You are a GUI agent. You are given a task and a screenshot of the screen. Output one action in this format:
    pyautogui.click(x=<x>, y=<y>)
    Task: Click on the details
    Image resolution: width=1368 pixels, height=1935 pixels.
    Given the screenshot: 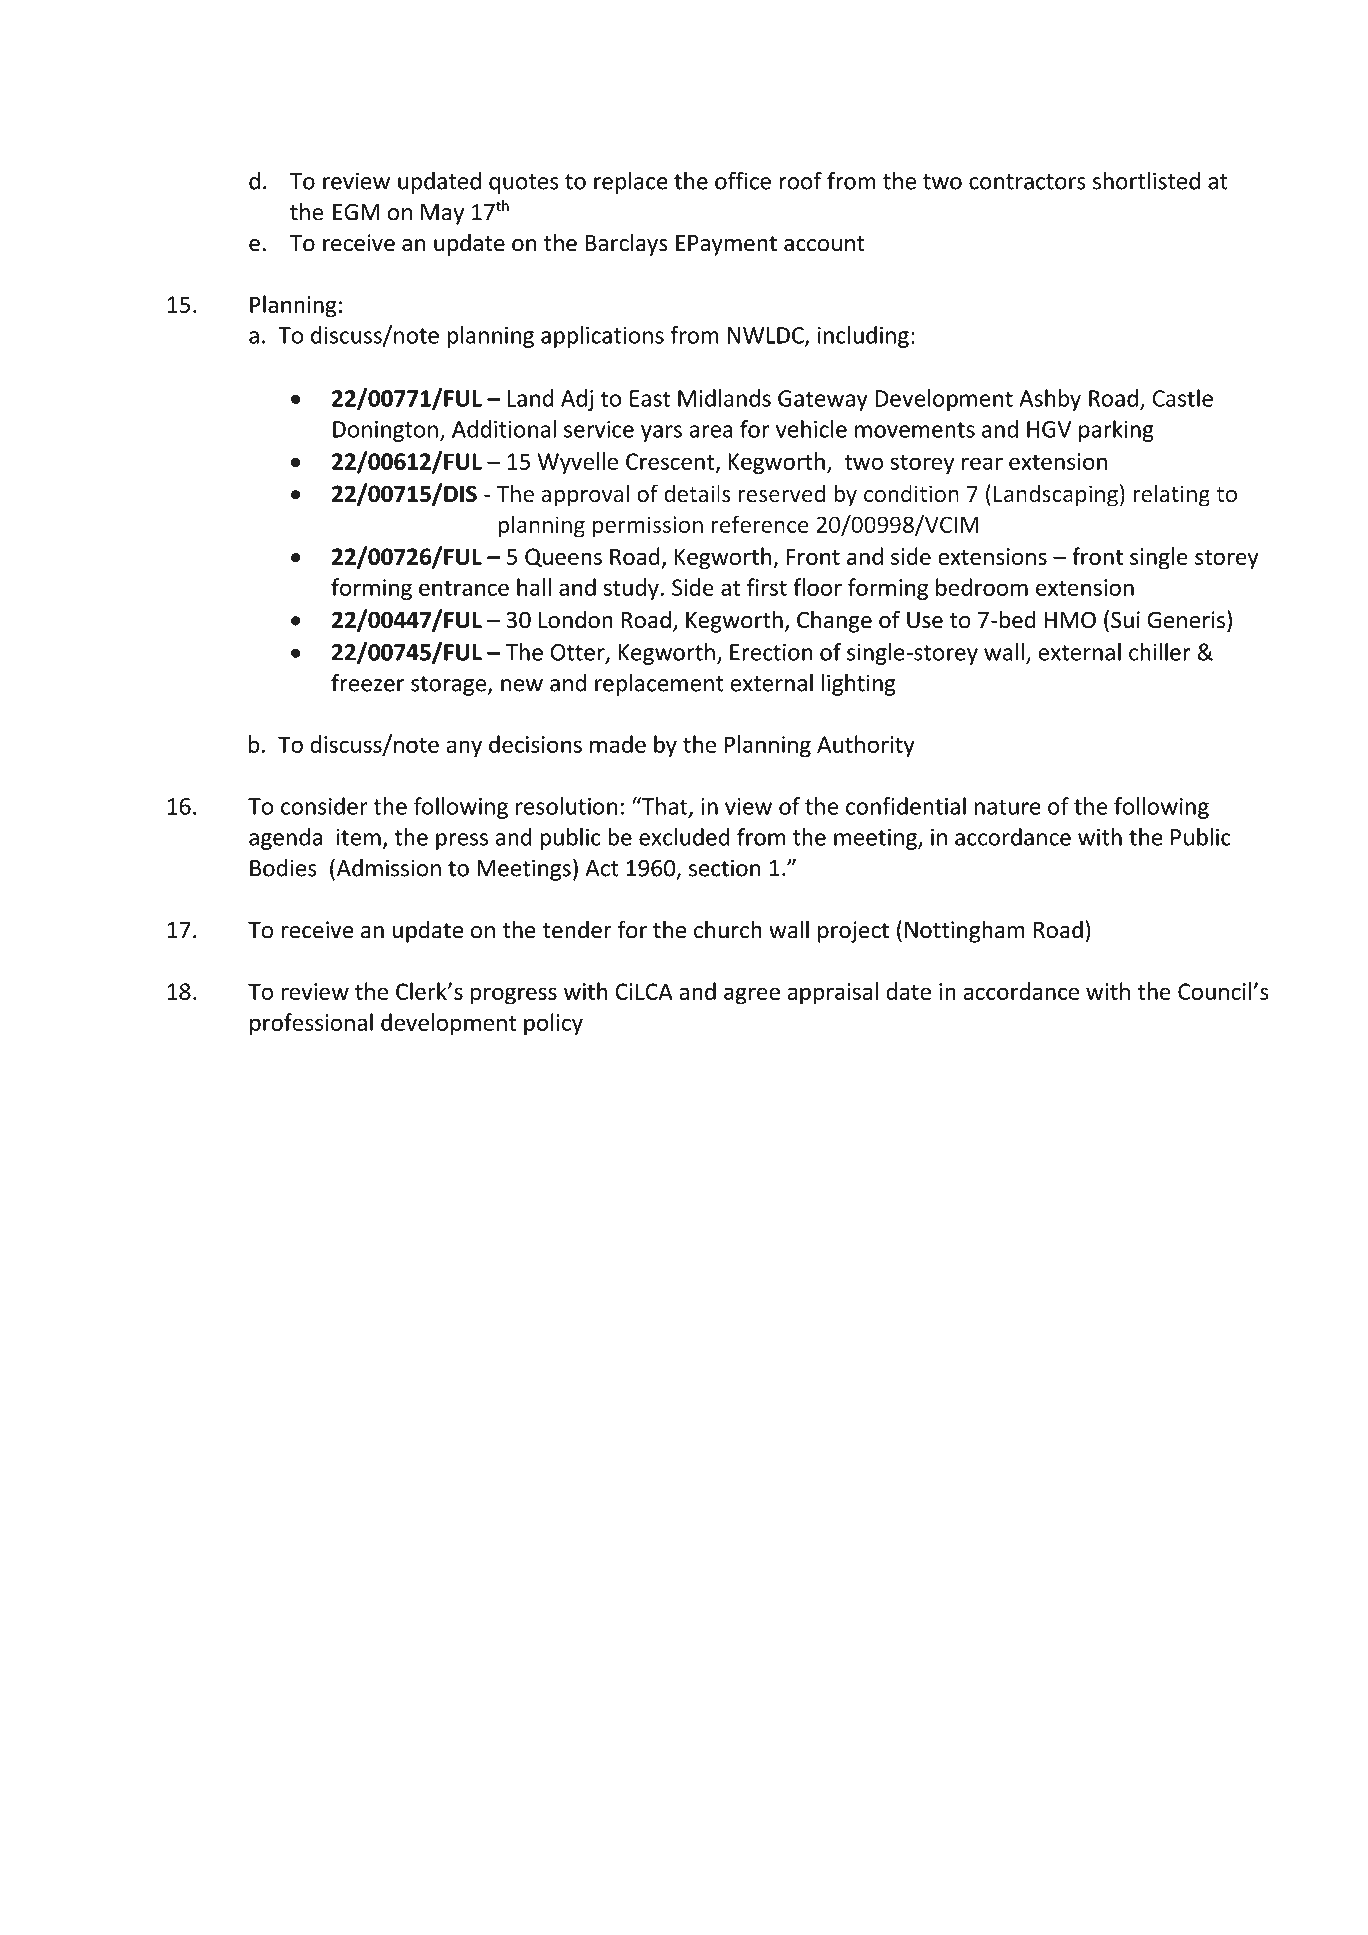 What is the action you would take?
    pyautogui.click(x=697, y=493)
